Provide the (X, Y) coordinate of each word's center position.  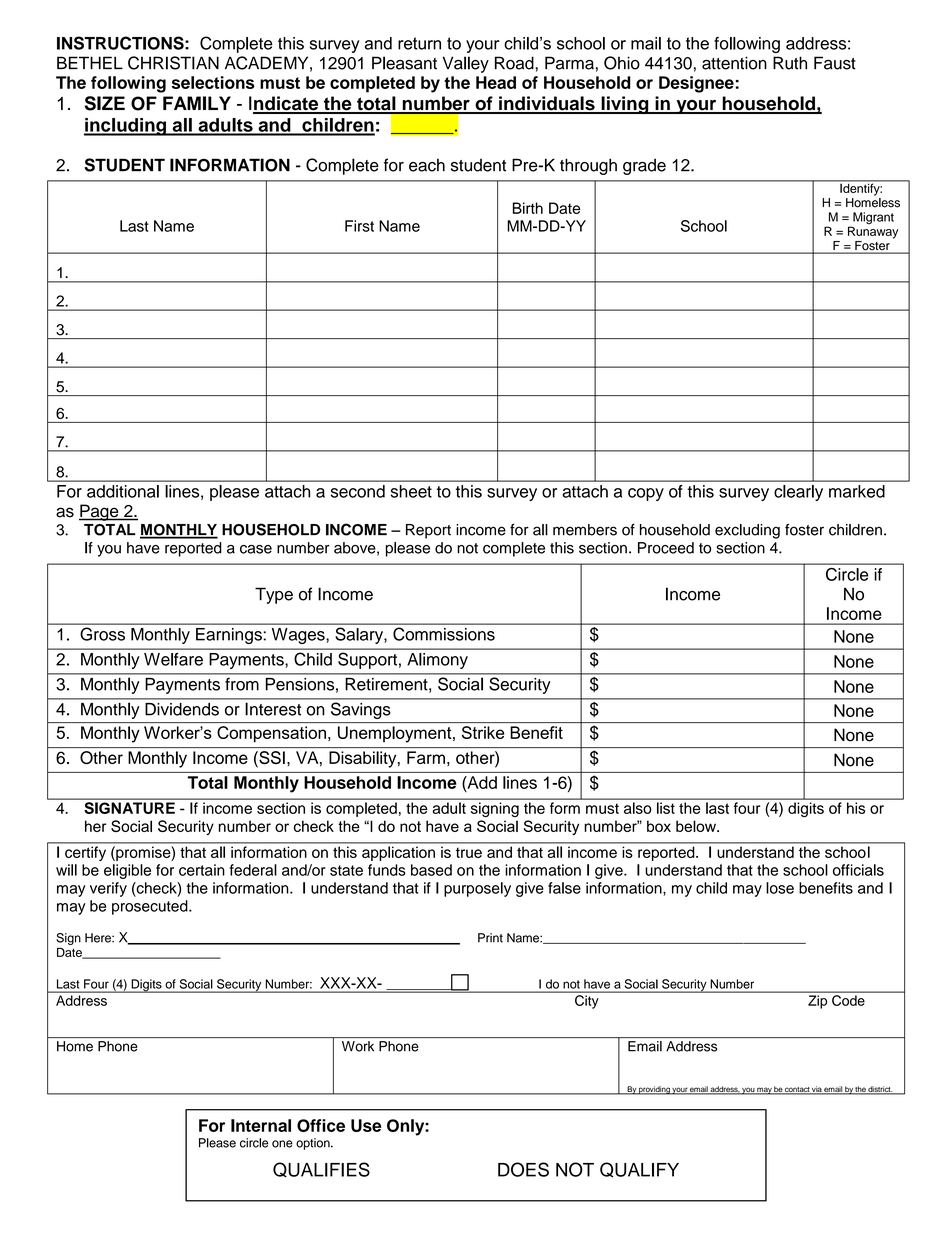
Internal (261, 1125)
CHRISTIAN (173, 63)
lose (780, 888)
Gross (103, 634)
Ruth (790, 63)
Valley (466, 64)
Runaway (873, 231)
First (359, 226)
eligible (127, 871)
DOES (523, 1169)
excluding (747, 531)
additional (123, 491)
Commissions (444, 634)
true (469, 853)
